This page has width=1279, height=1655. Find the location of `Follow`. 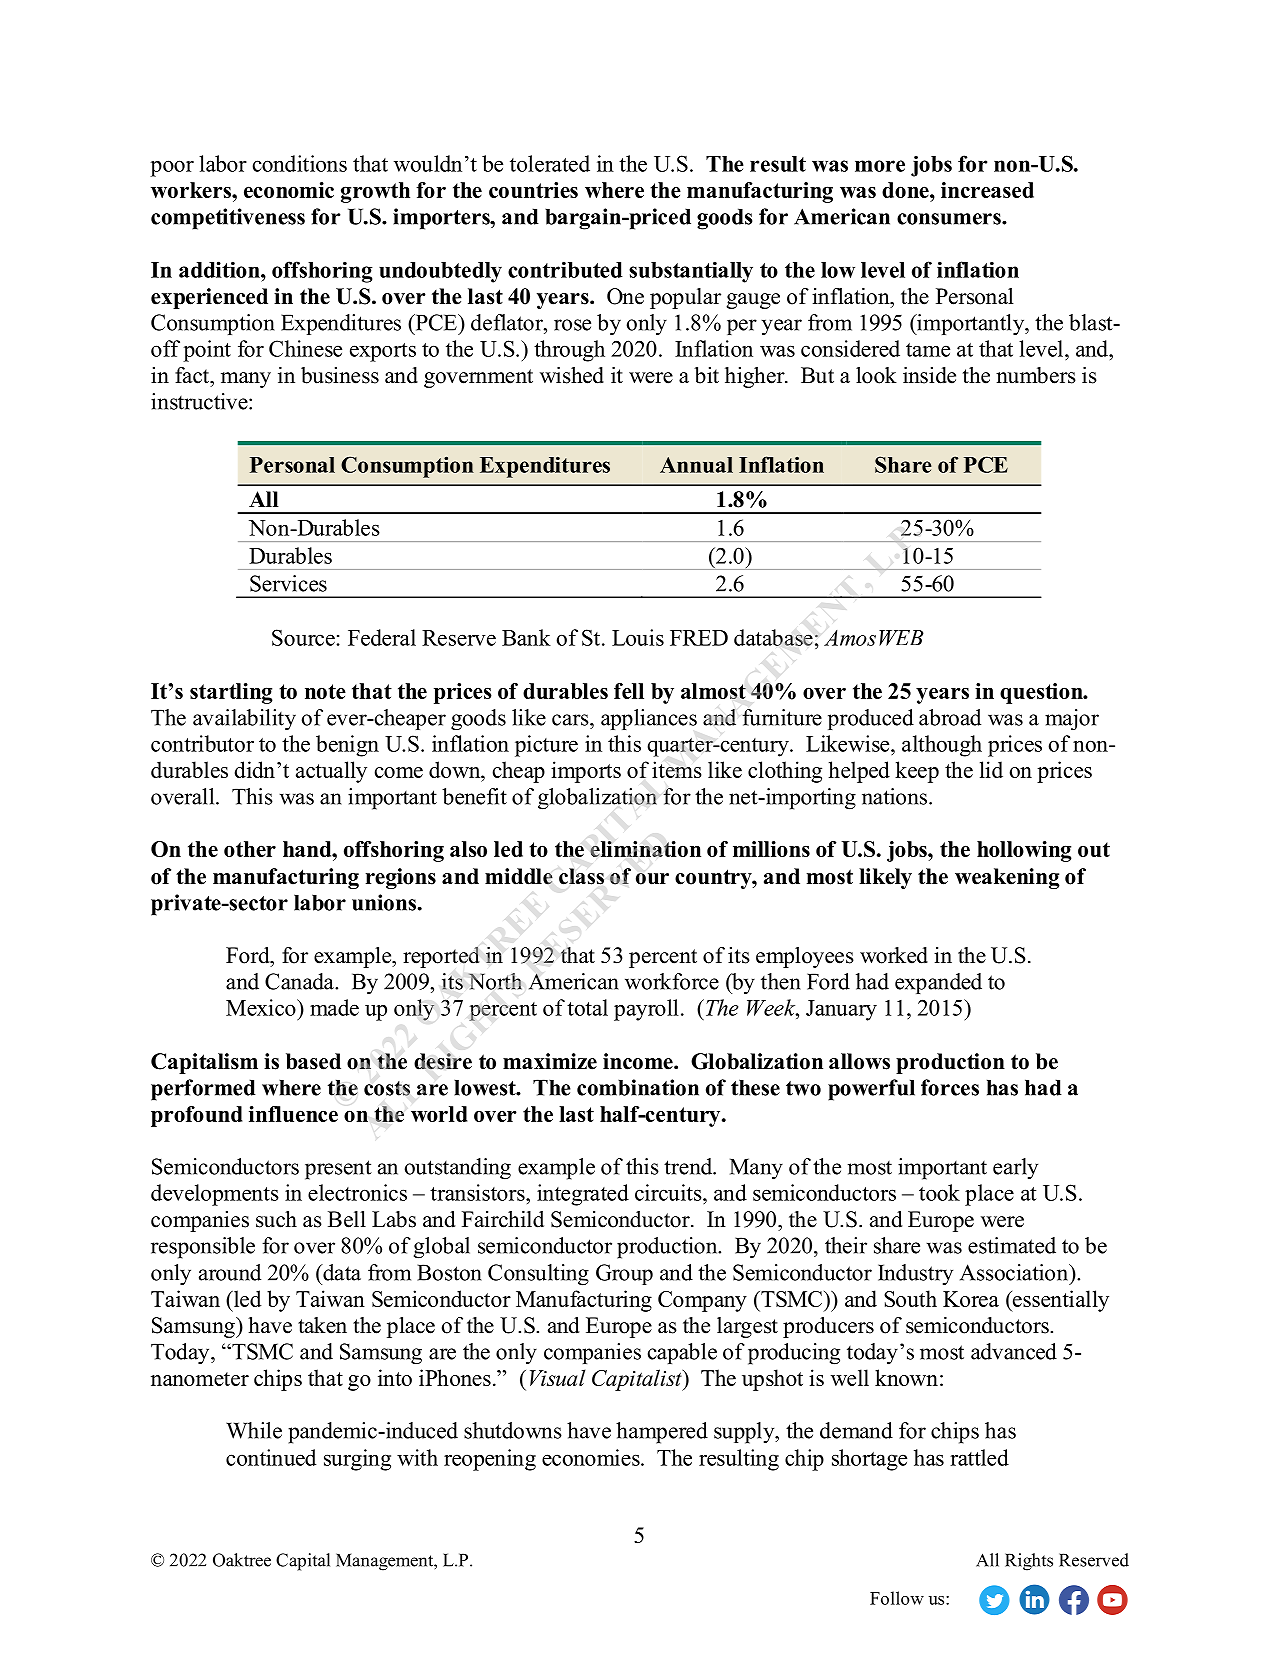

Follow is located at coordinates (897, 1598).
